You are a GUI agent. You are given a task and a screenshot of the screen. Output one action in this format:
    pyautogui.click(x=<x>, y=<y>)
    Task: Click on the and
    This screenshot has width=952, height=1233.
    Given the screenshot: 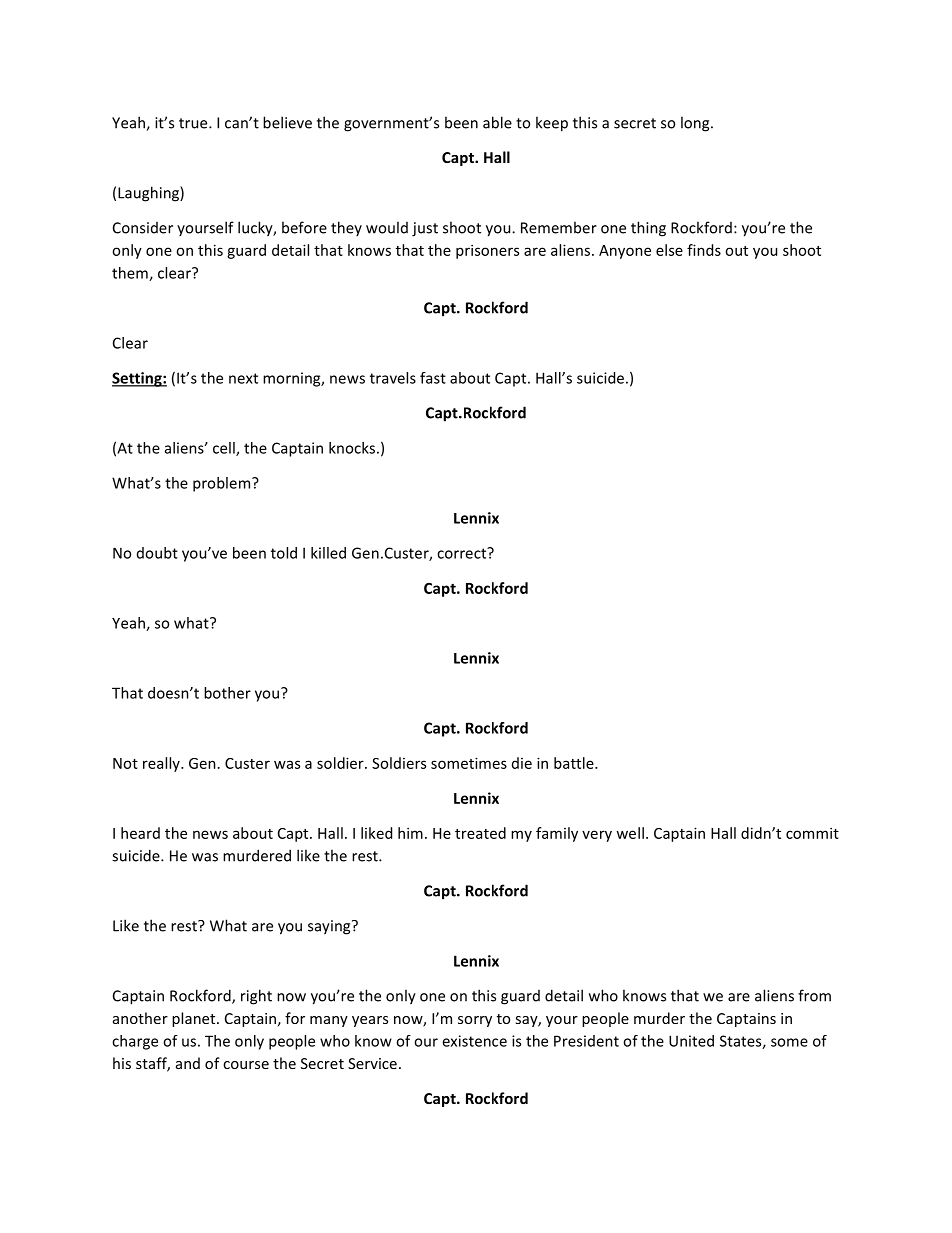 What is the action you would take?
    pyautogui.click(x=188, y=1063)
